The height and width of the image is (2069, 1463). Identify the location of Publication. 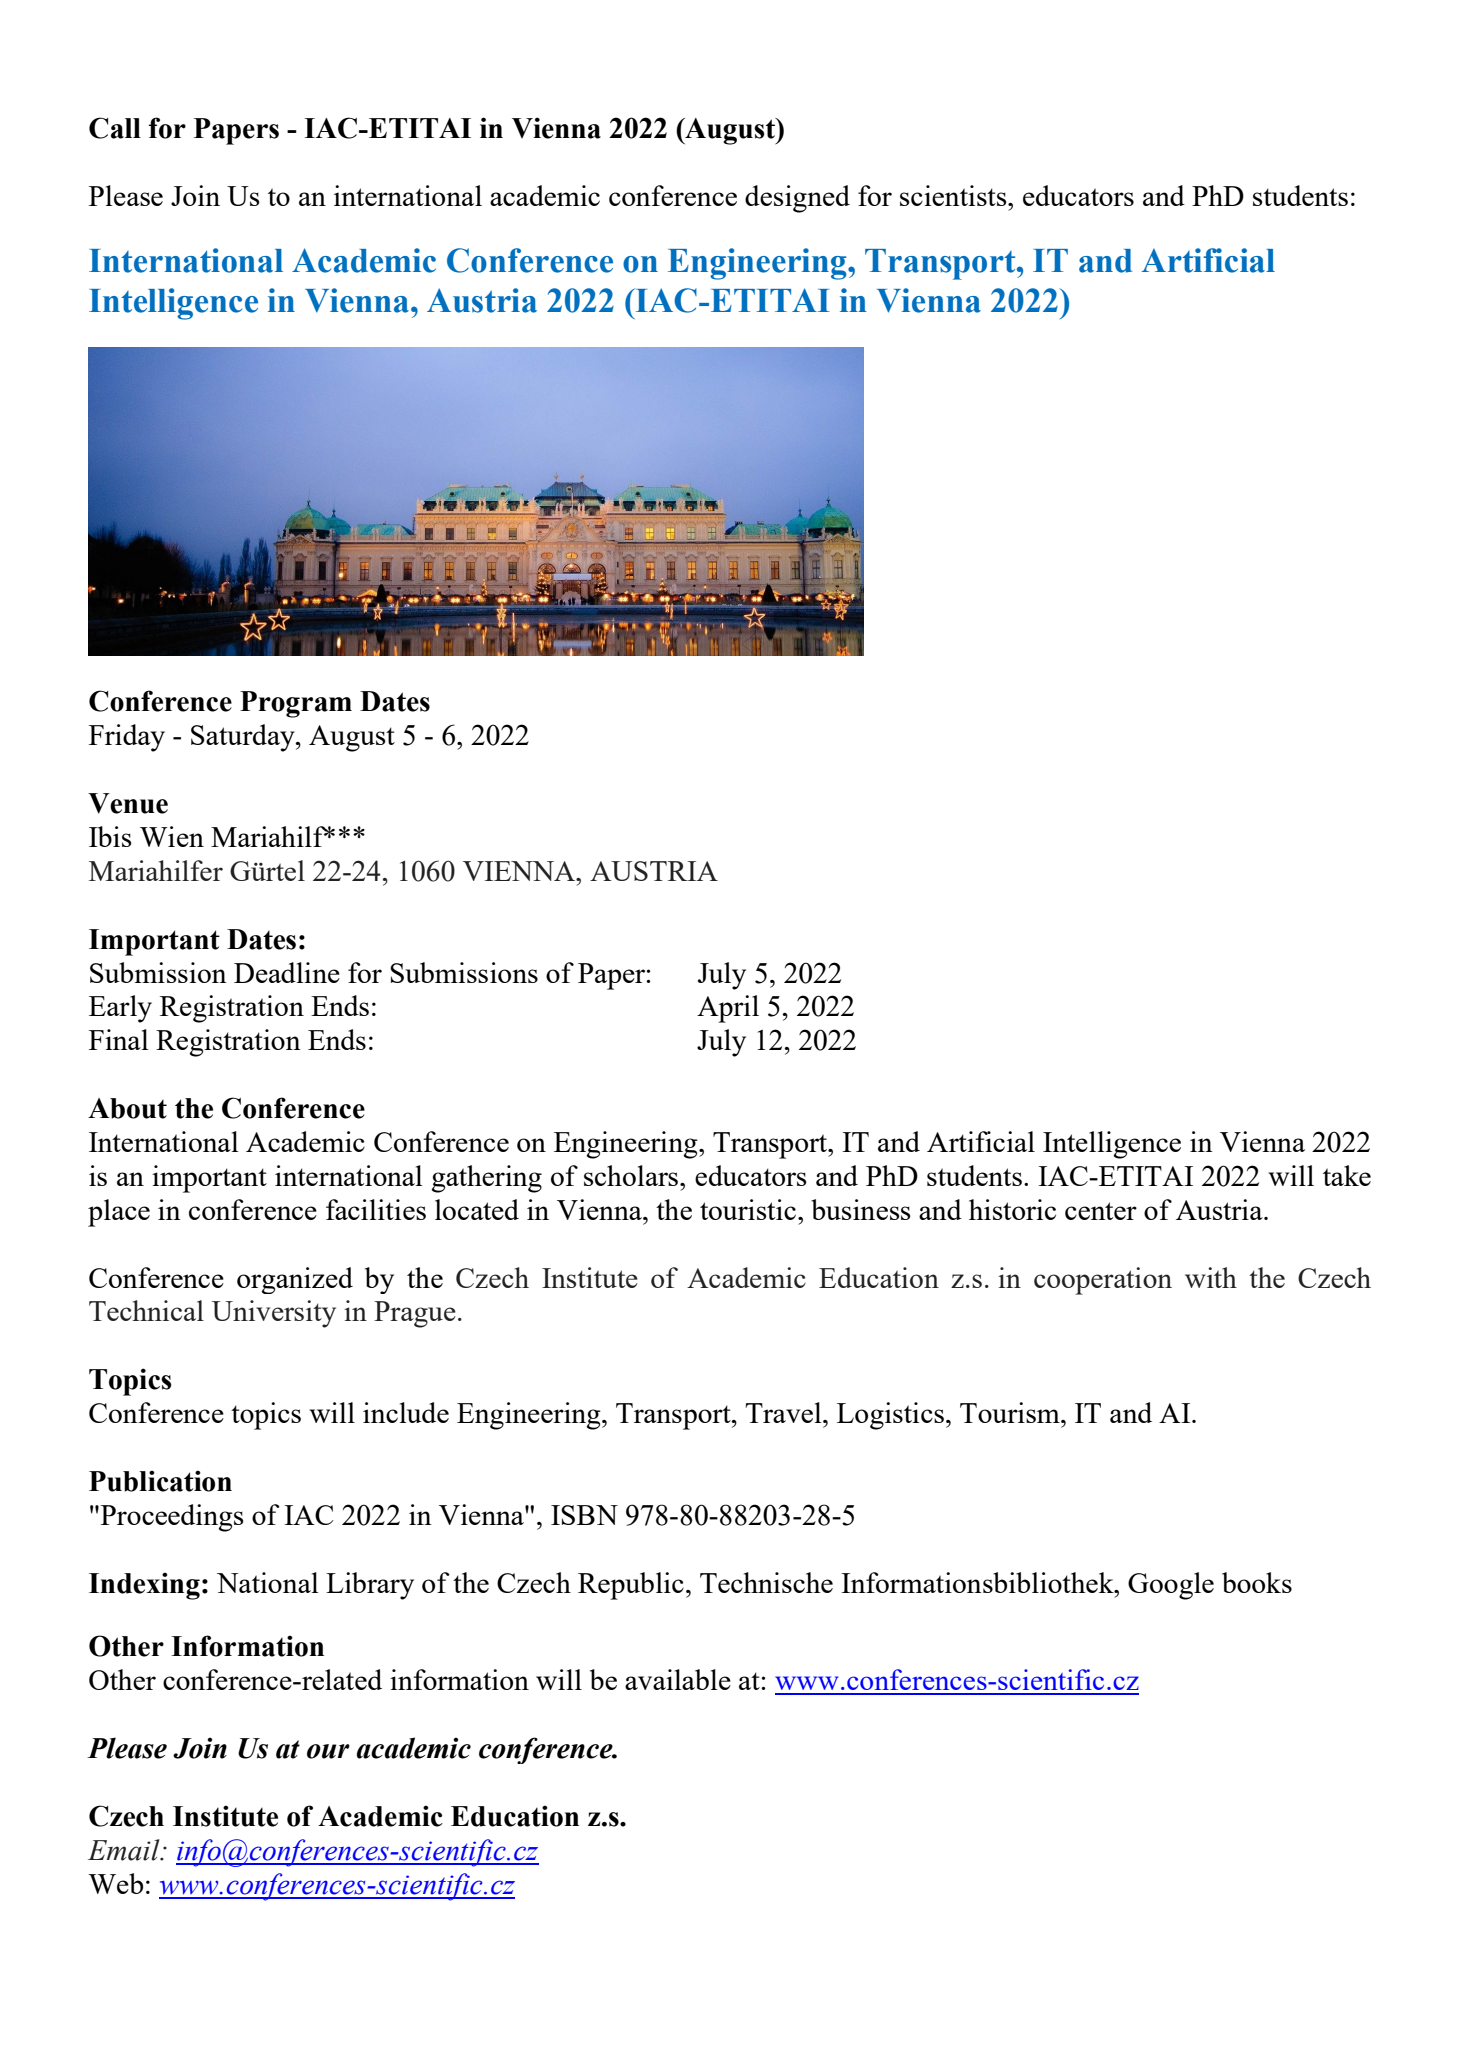
(160, 1481).
